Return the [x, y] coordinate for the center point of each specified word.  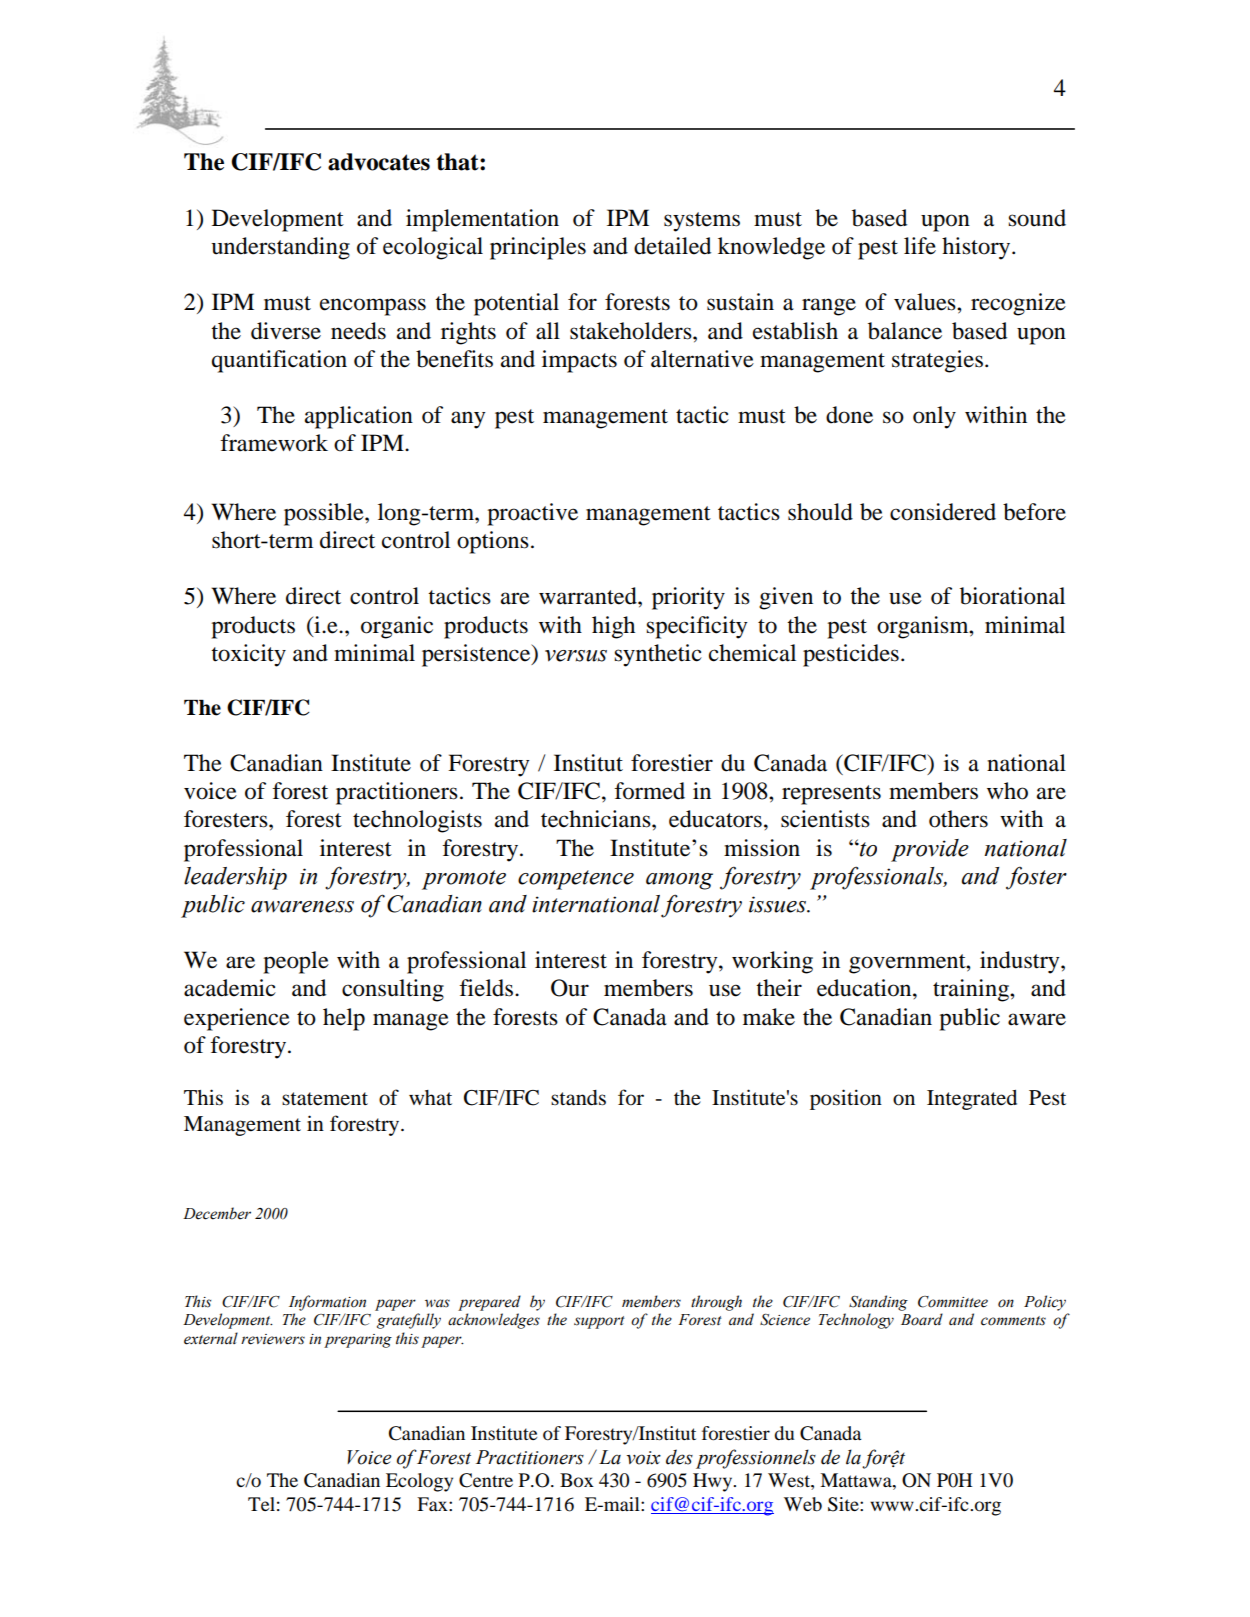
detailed [672, 246]
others [958, 819]
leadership [235, 878]
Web [803, 1504]
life [920, 246]
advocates [379, 162]
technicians [597, 819]
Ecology [419, 1482]
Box [577, 1480]
